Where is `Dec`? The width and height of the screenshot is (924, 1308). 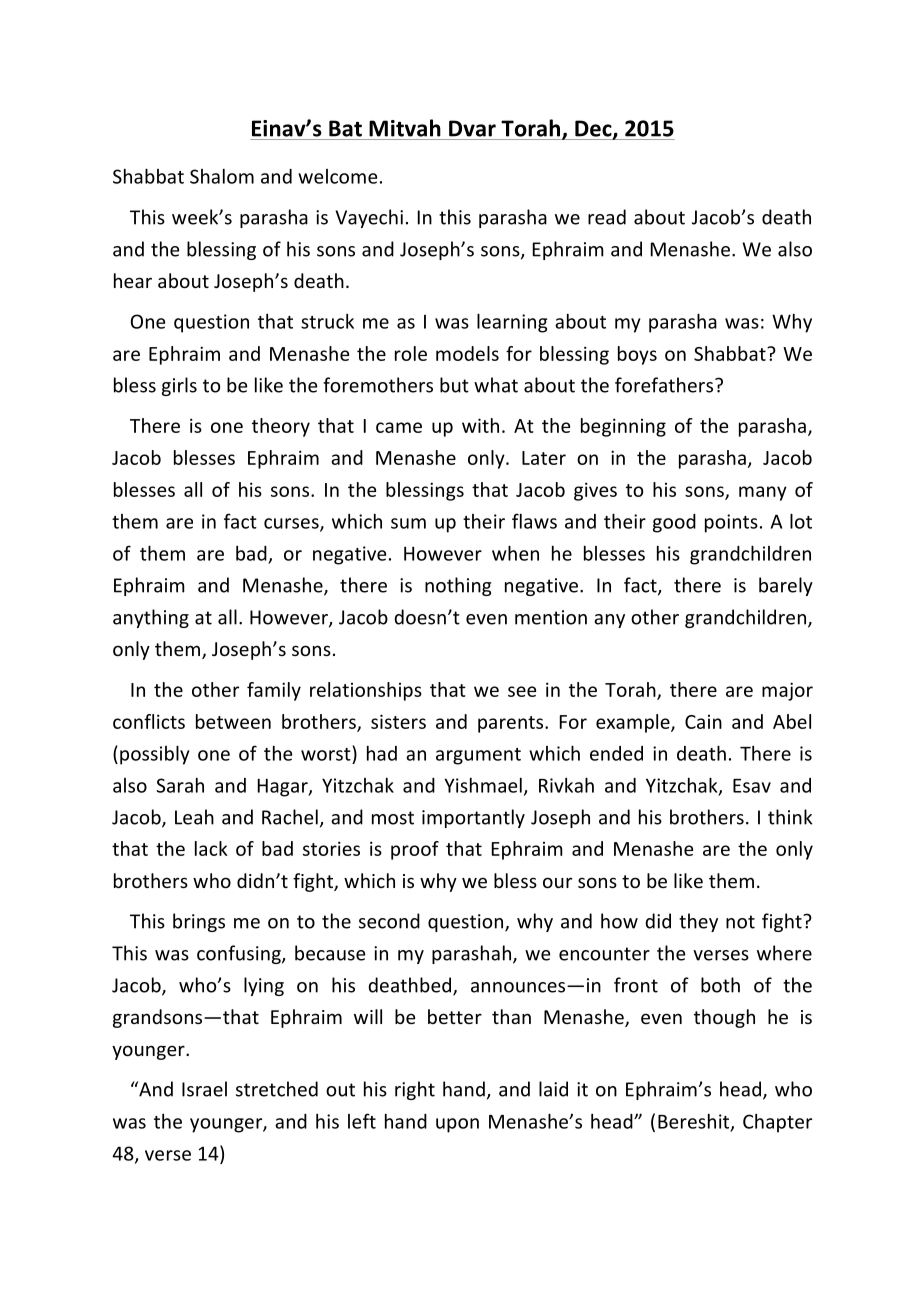 Dec is located at coordinates (594, 129).
